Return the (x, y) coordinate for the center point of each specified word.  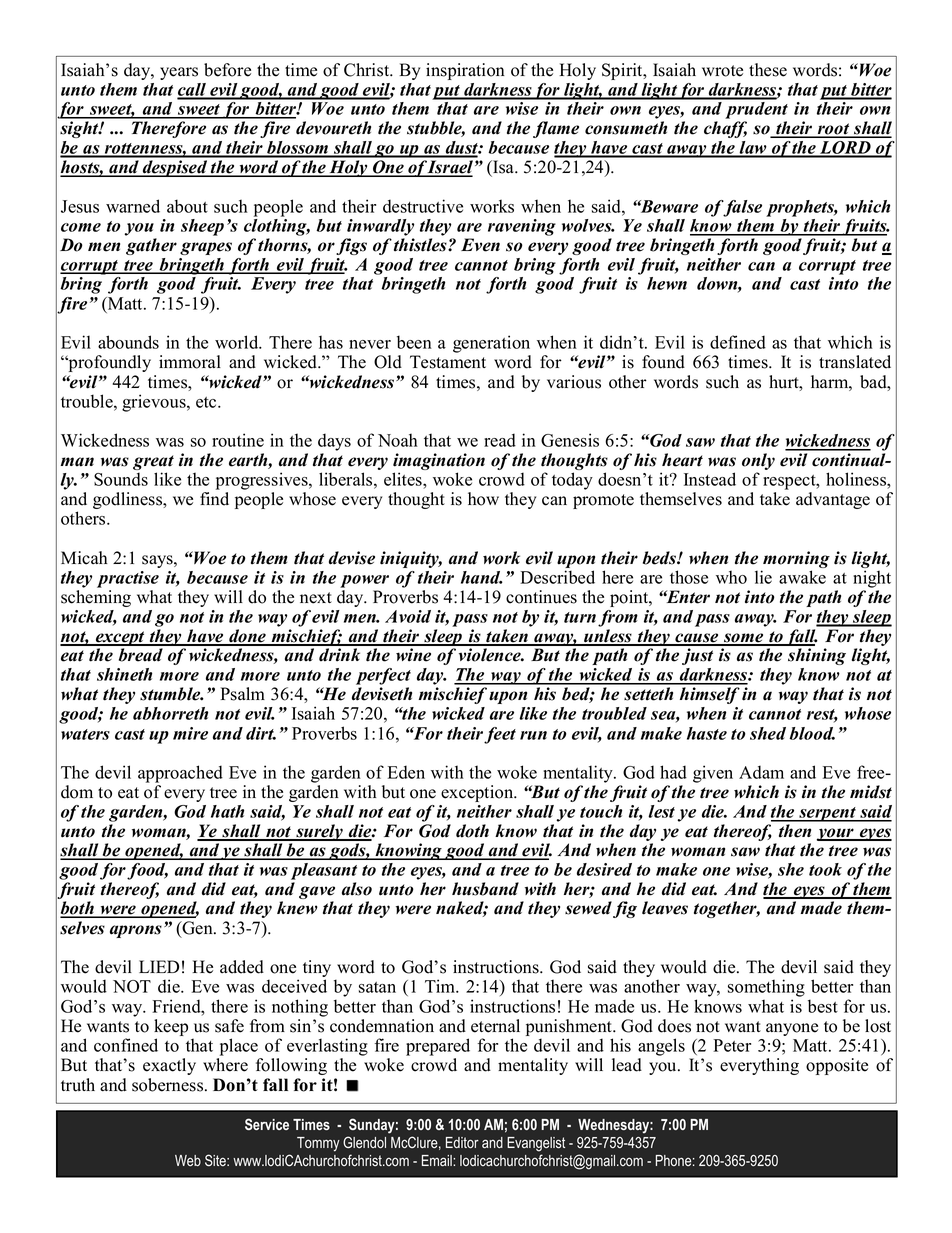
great (153, 464)
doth (472, 831)
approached (180, 774)
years (179, 73)
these (768, 70)
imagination (439, 463)
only (758, 463)
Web (188, 1160)
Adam (761, 772)
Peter (732, 1045)
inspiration (465, 71)
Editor (462, 1142)
